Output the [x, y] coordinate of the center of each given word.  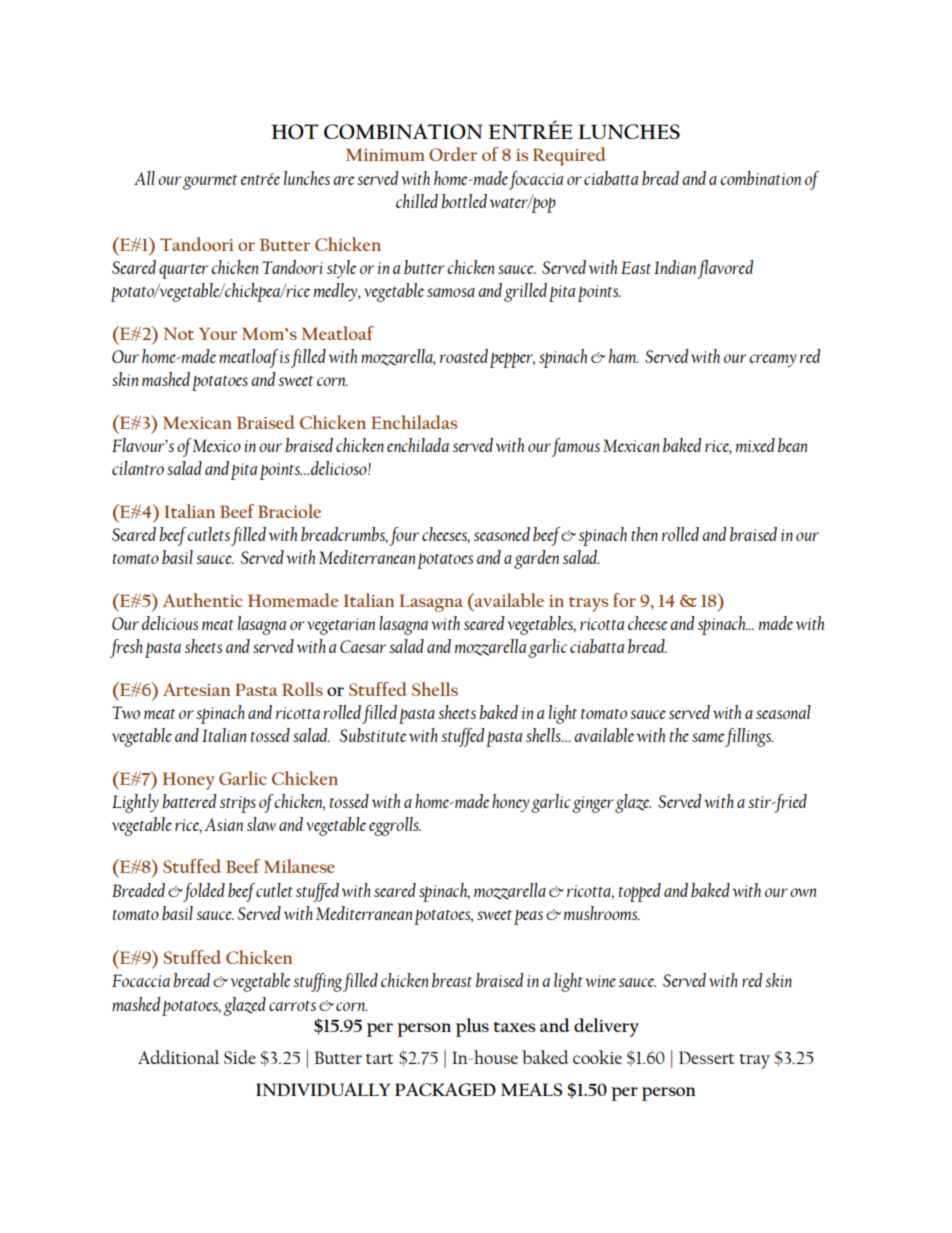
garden [536, 559]
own [803, 892]
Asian [223, 824]
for [624, 600]
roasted [464, 356]
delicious [170, 623]
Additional [178, 1057]
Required [569, 156]
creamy [772, 360]
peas [528, 917]
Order [453, 154]
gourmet [210, 182]
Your [218, 333]
